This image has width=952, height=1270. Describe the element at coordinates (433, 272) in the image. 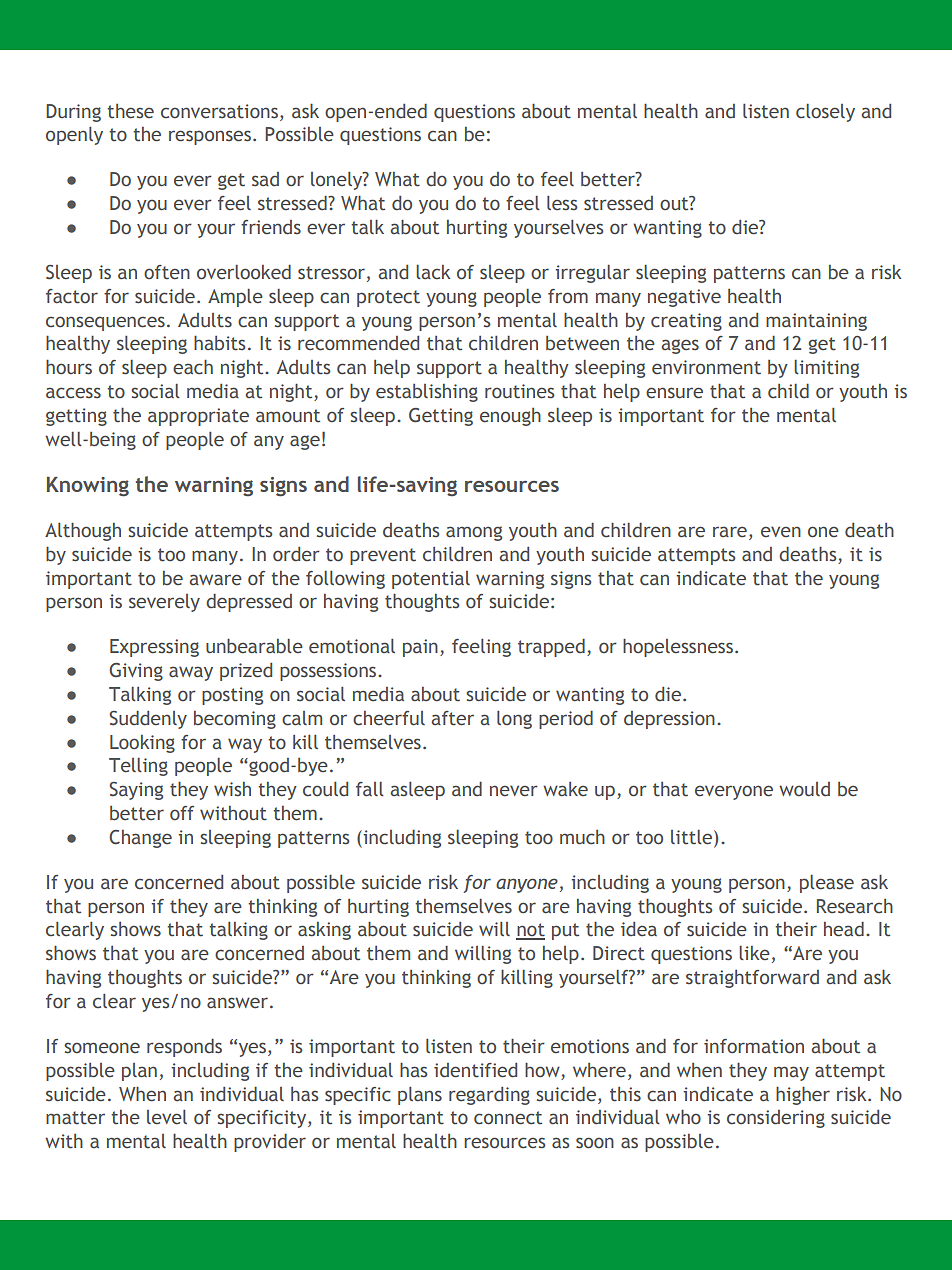

I see `lack` at that location.
